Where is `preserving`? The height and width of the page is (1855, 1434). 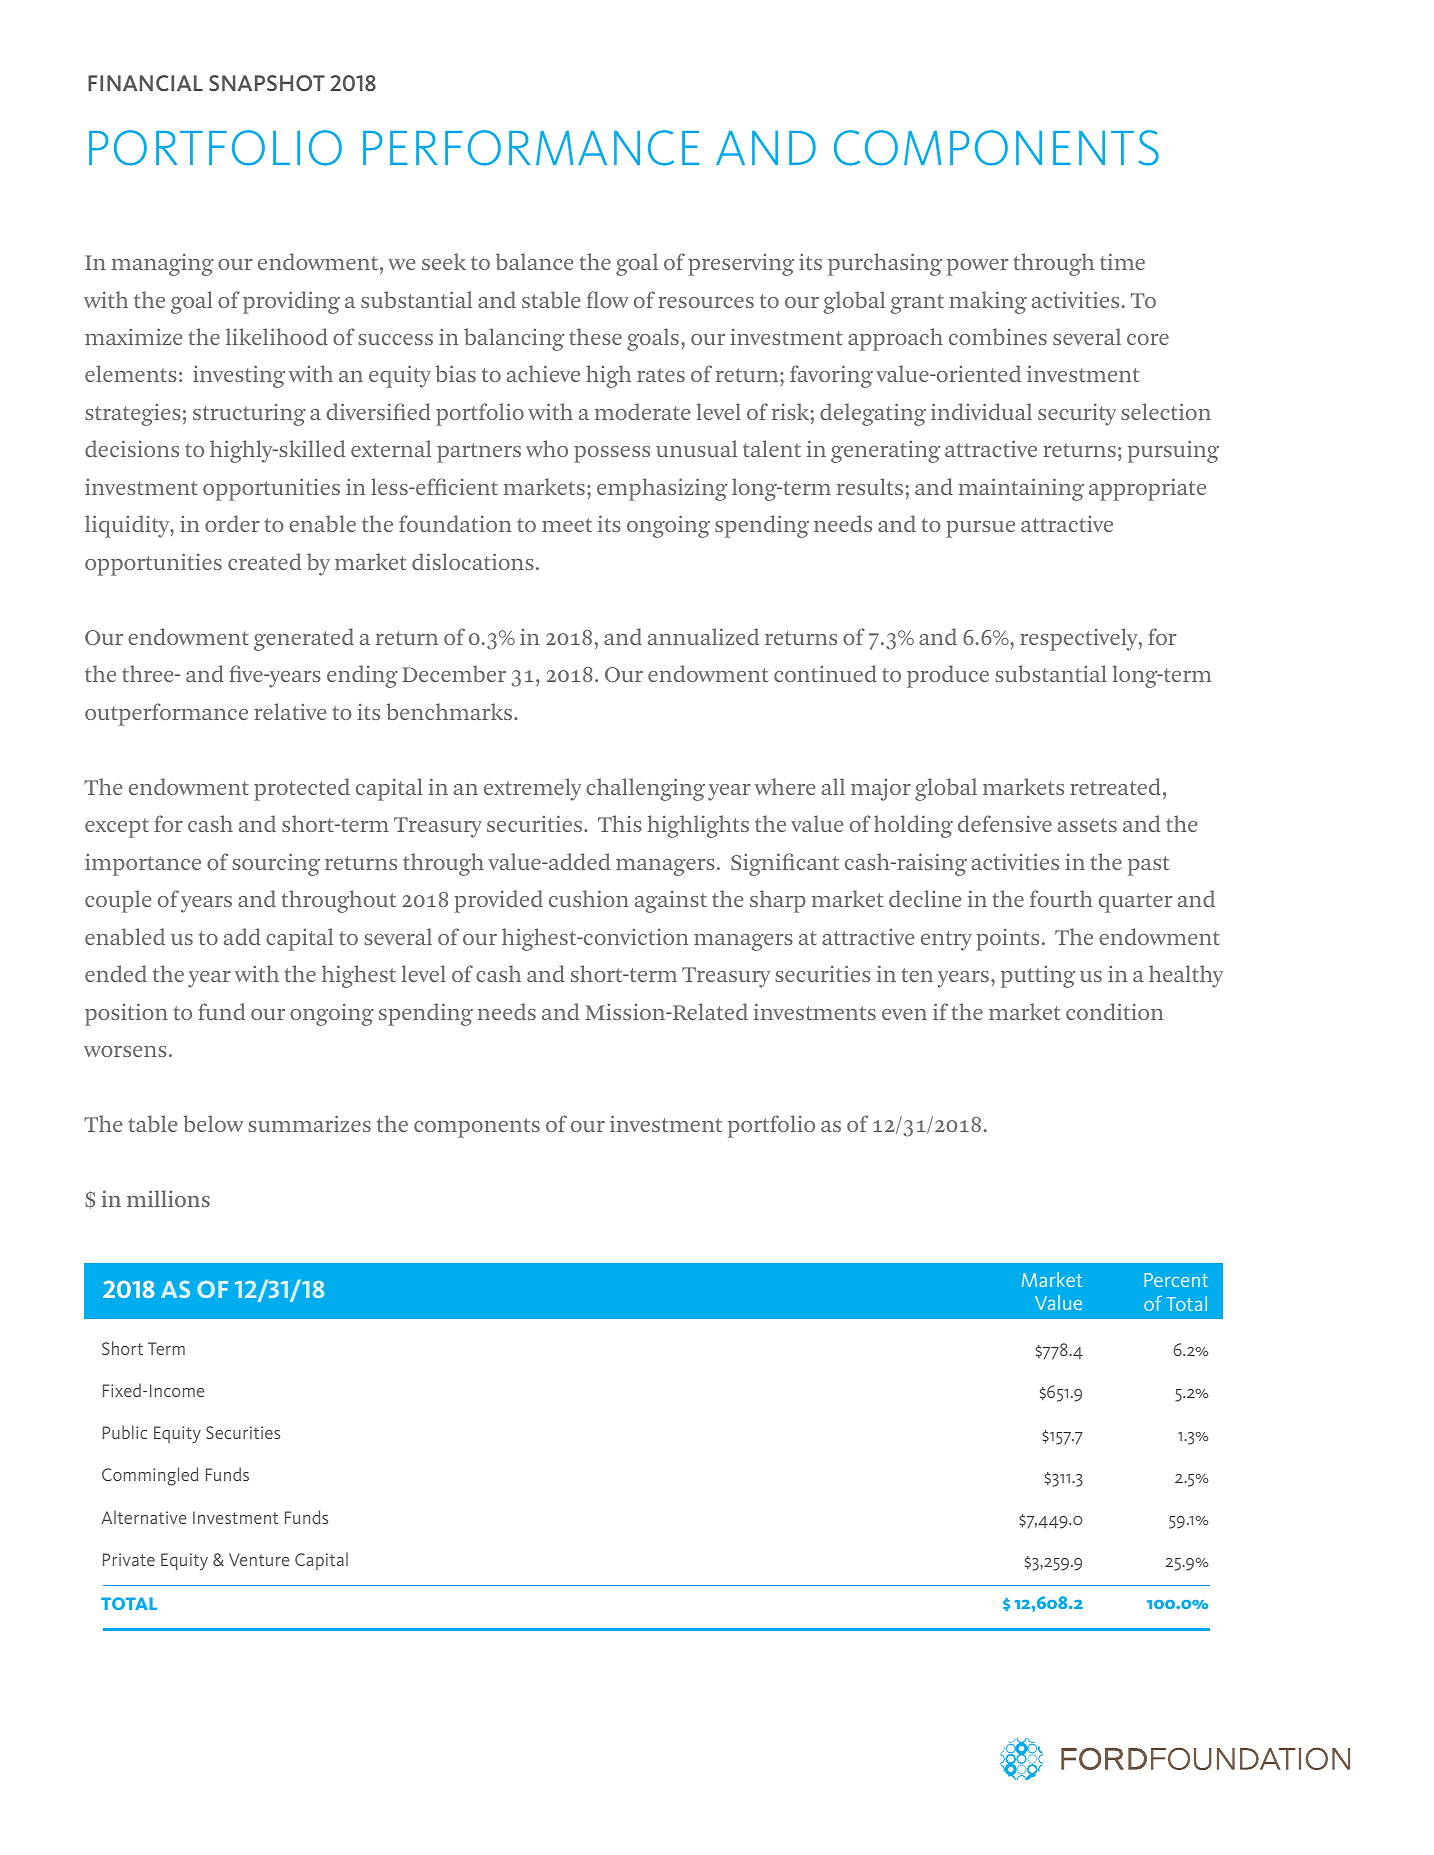 preserving is located at coordinates (741, 264).
